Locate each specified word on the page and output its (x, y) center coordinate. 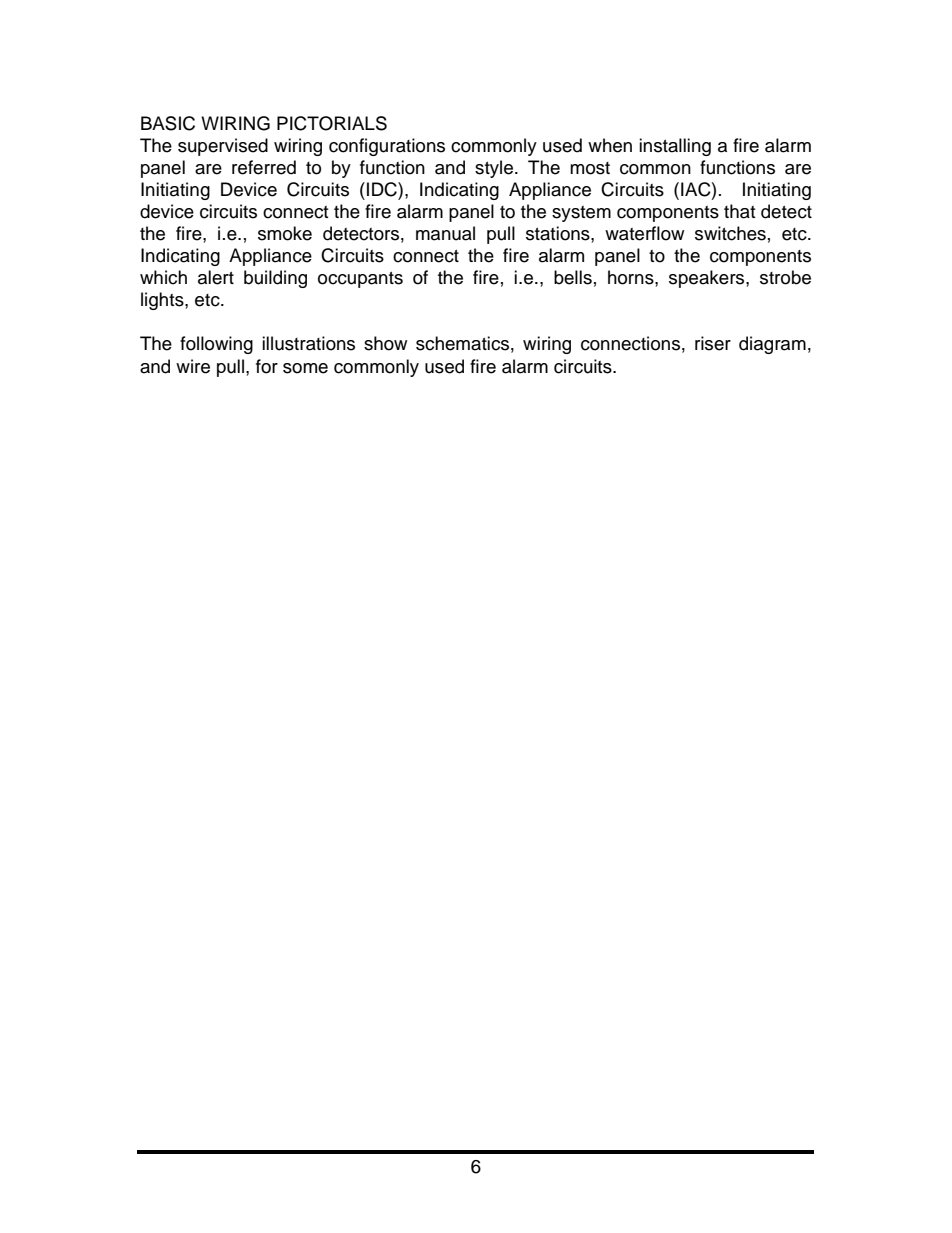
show (385, 343)
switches (730, 233)
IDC (383, 189)
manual (445, 233)
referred (264, 167)
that (739, 211)
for (267, 366)
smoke (285, 233)
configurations (387, 147)
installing (675, 147)
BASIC (168, 123)
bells (573, 277)
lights (163, 301)
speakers (708, 279)
